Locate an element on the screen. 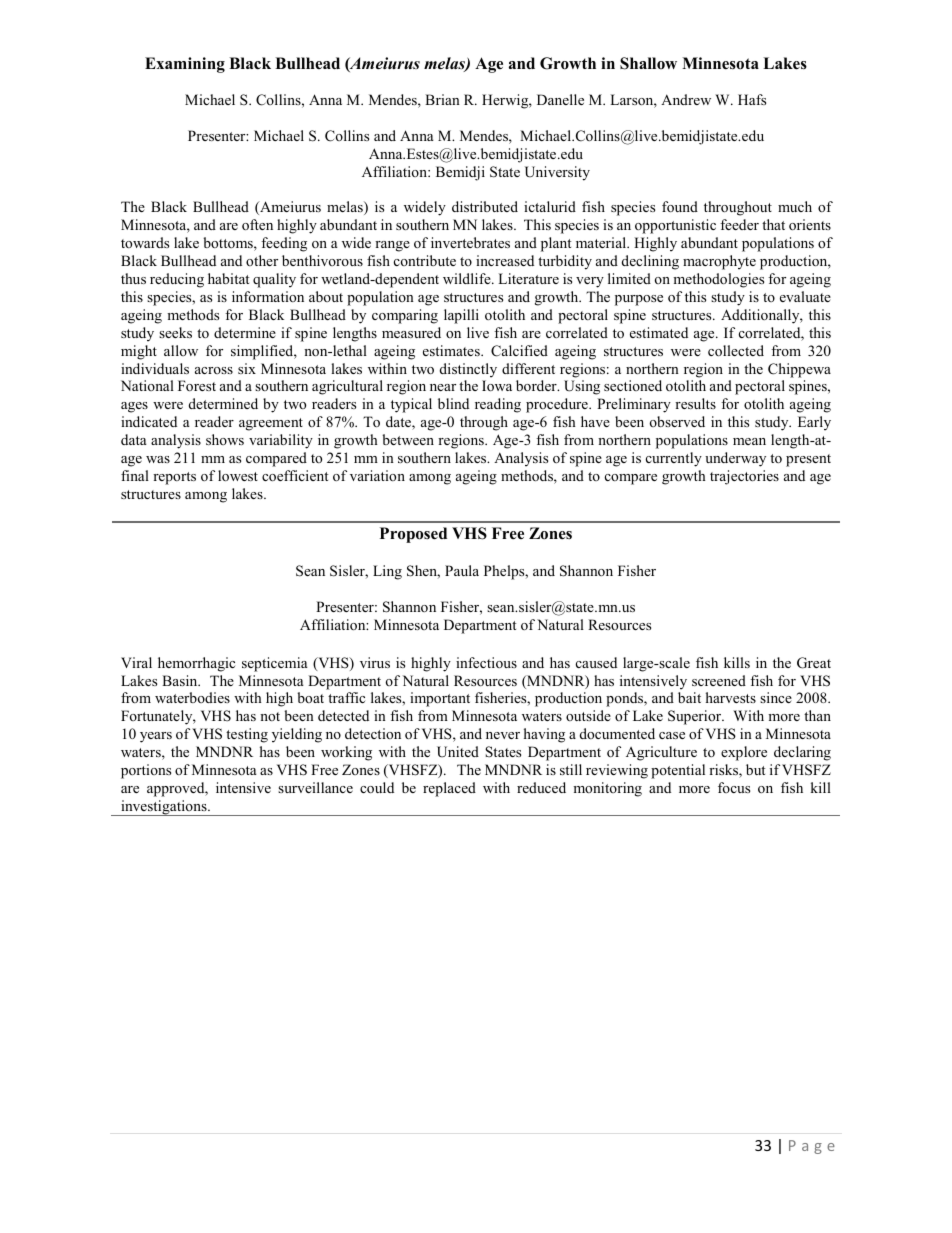 Image resolution: width=952 pixels, height=1233 pixels. Andrew is located at coordinates (686, 99).
